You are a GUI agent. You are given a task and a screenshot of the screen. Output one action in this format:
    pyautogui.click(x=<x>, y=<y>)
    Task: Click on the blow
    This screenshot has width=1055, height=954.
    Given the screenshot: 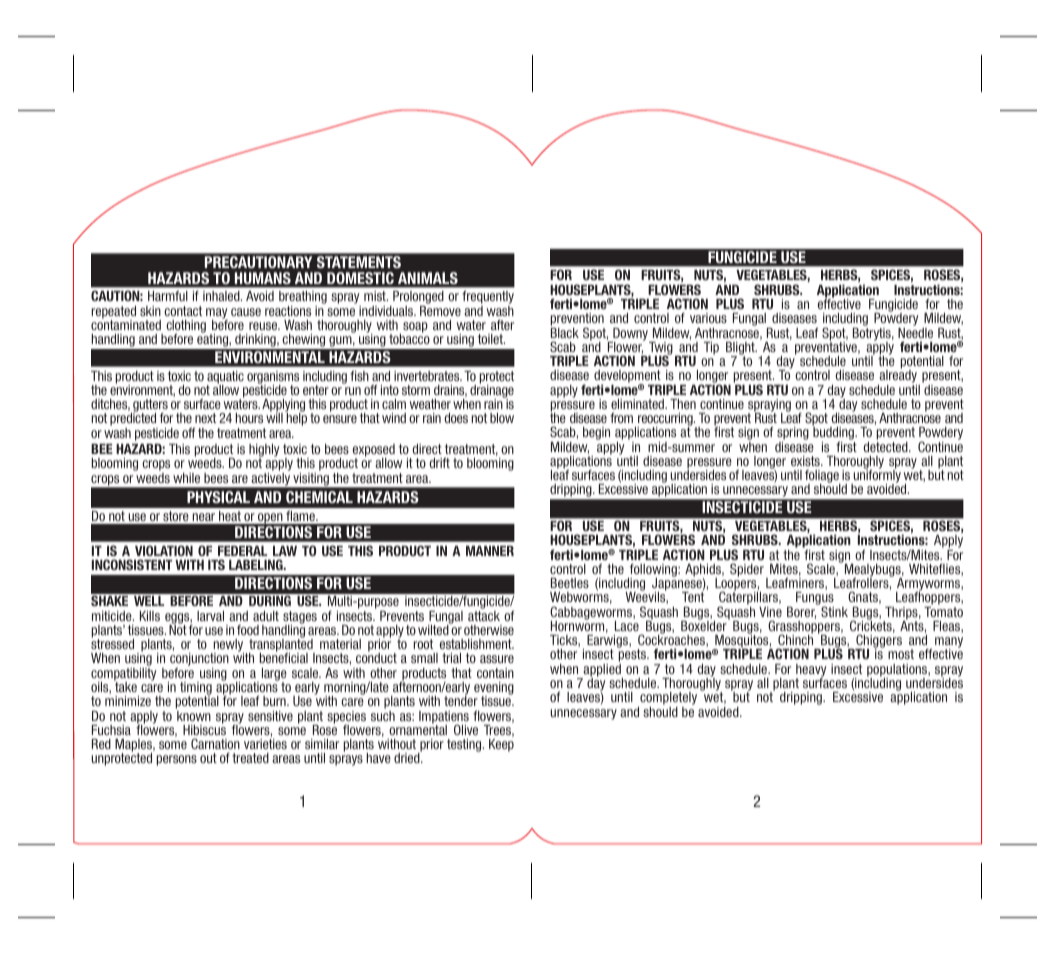 What is the action you would take?
    pyautogui.click(x=502, y=418)
